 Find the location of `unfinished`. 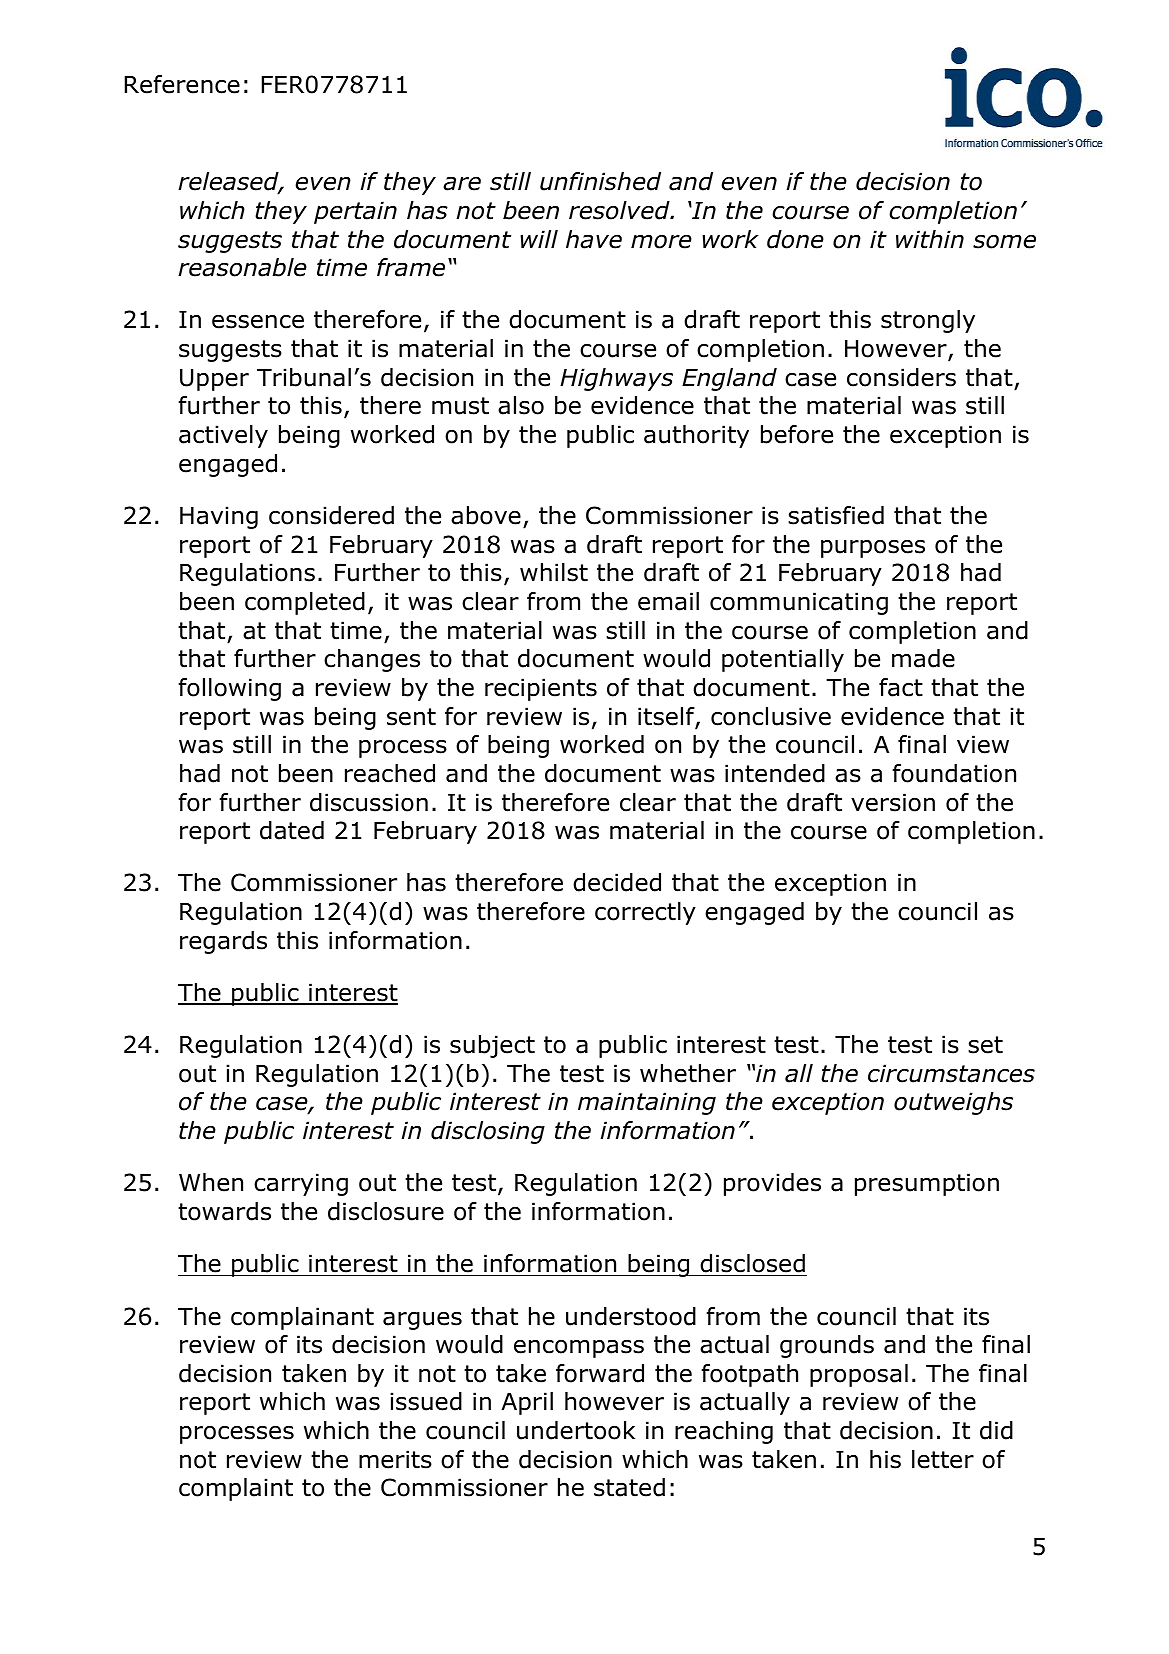

unfinished is located at coordinates (600, 181).
